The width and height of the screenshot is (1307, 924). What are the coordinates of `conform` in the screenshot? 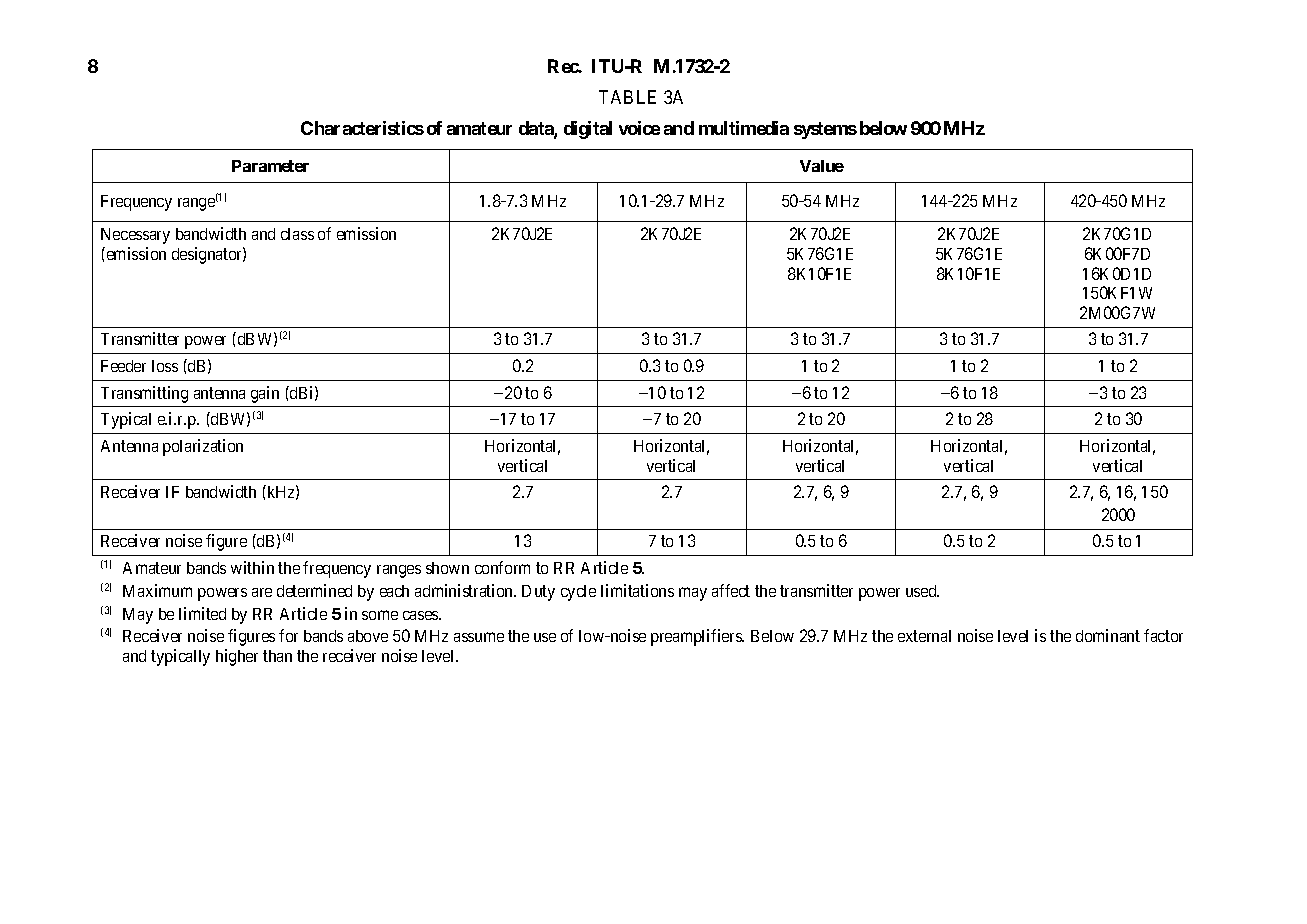 It's located at (502, 567).
